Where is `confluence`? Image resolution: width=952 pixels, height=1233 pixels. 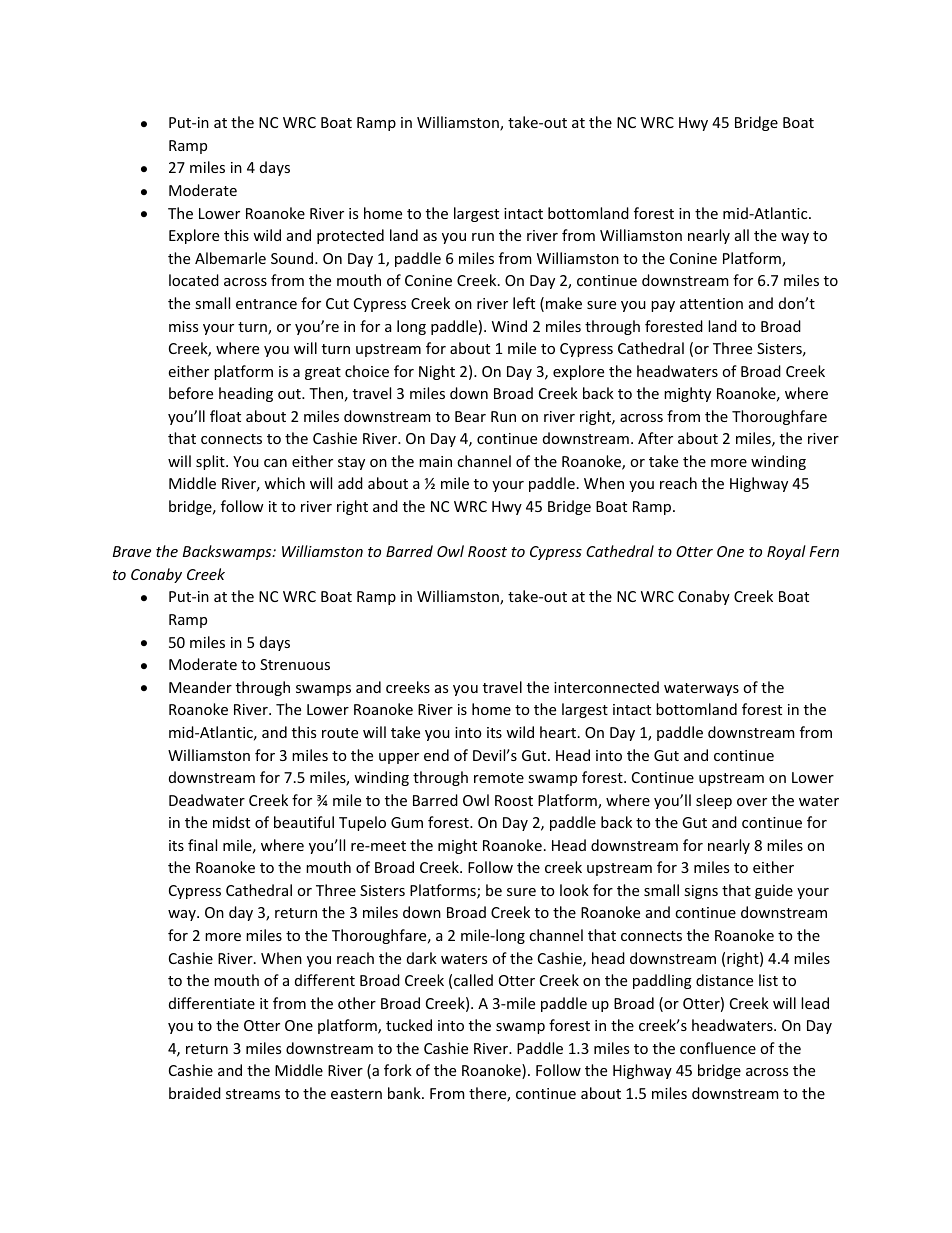 confluence is located at coordinates (718, 1048).
